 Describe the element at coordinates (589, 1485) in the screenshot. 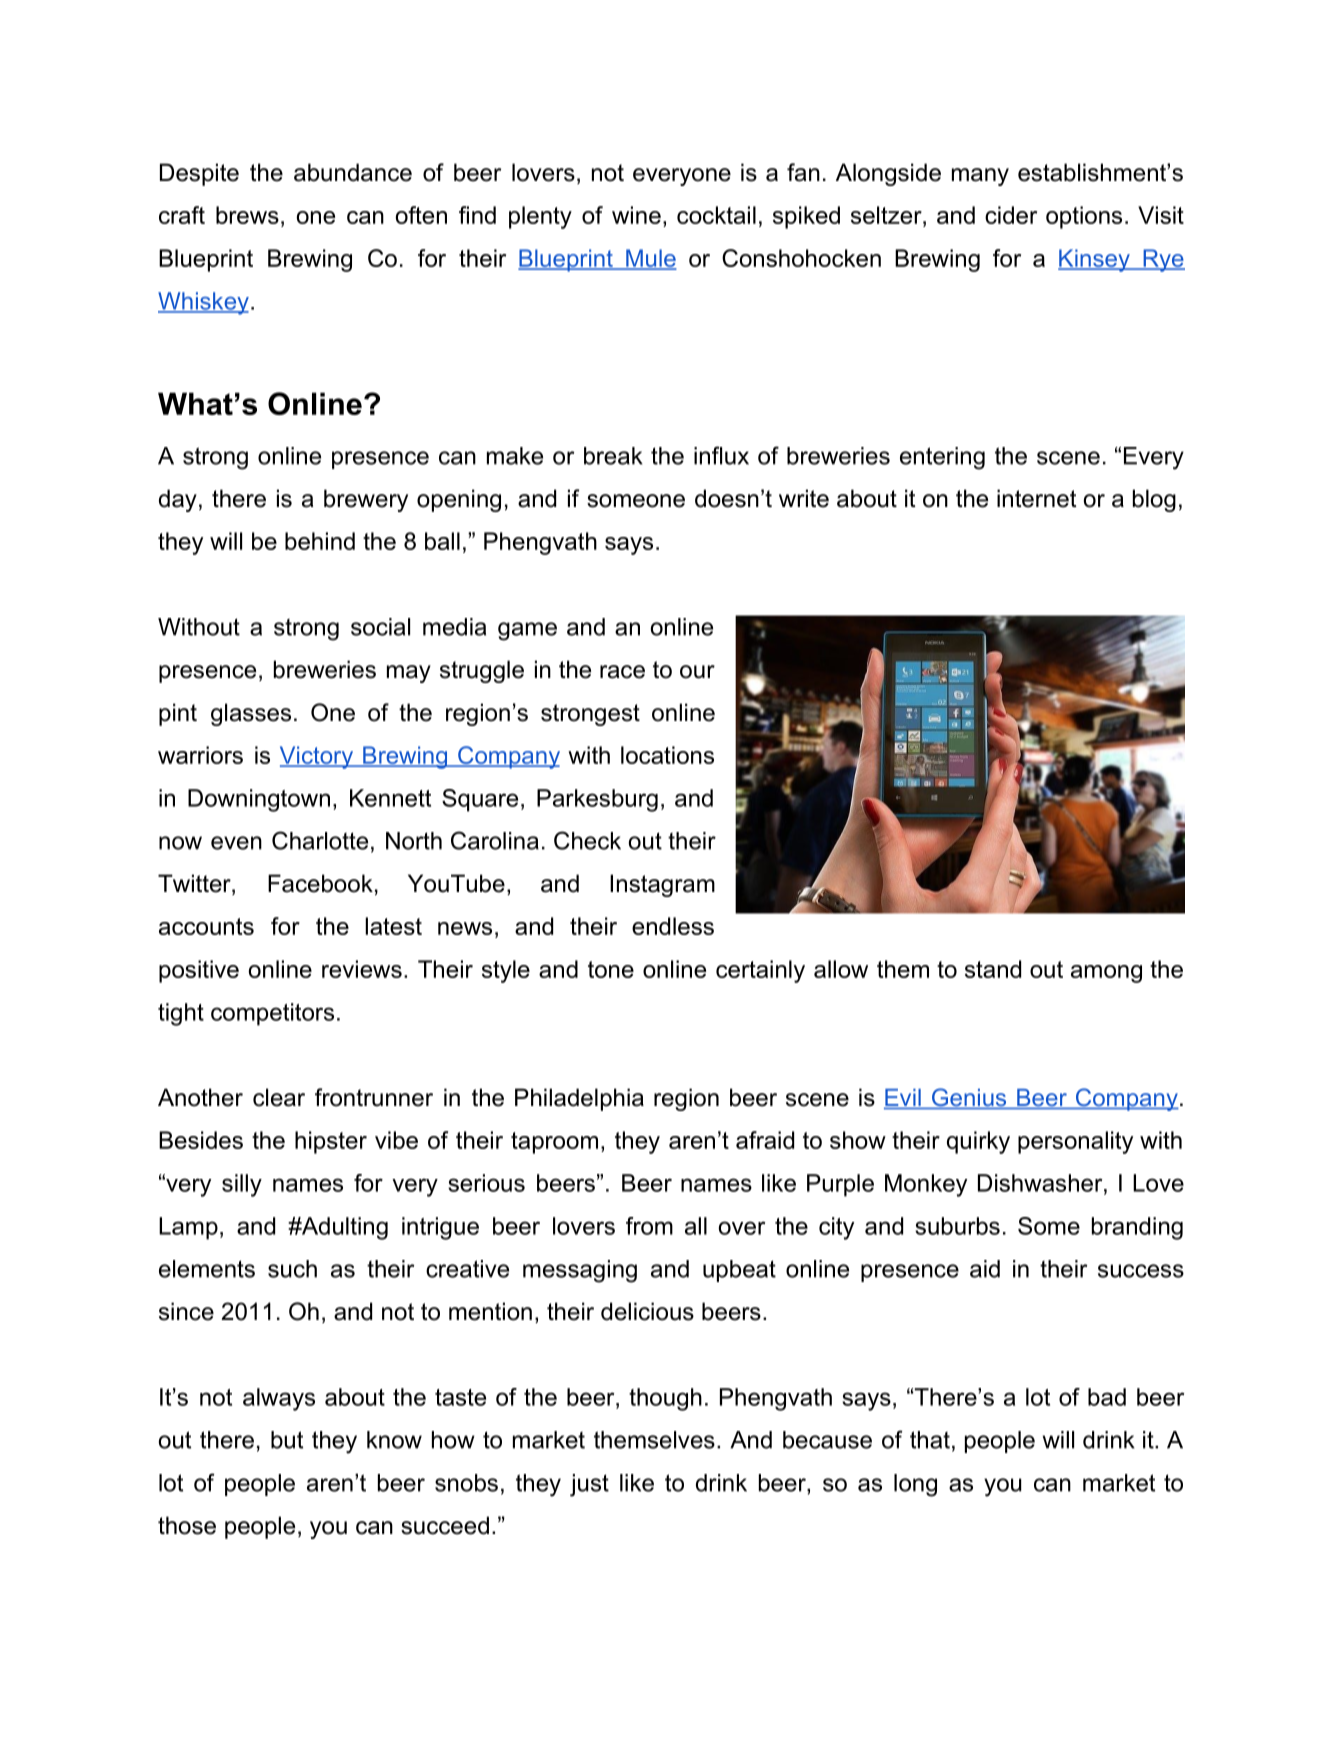

I see `just` at that location.
